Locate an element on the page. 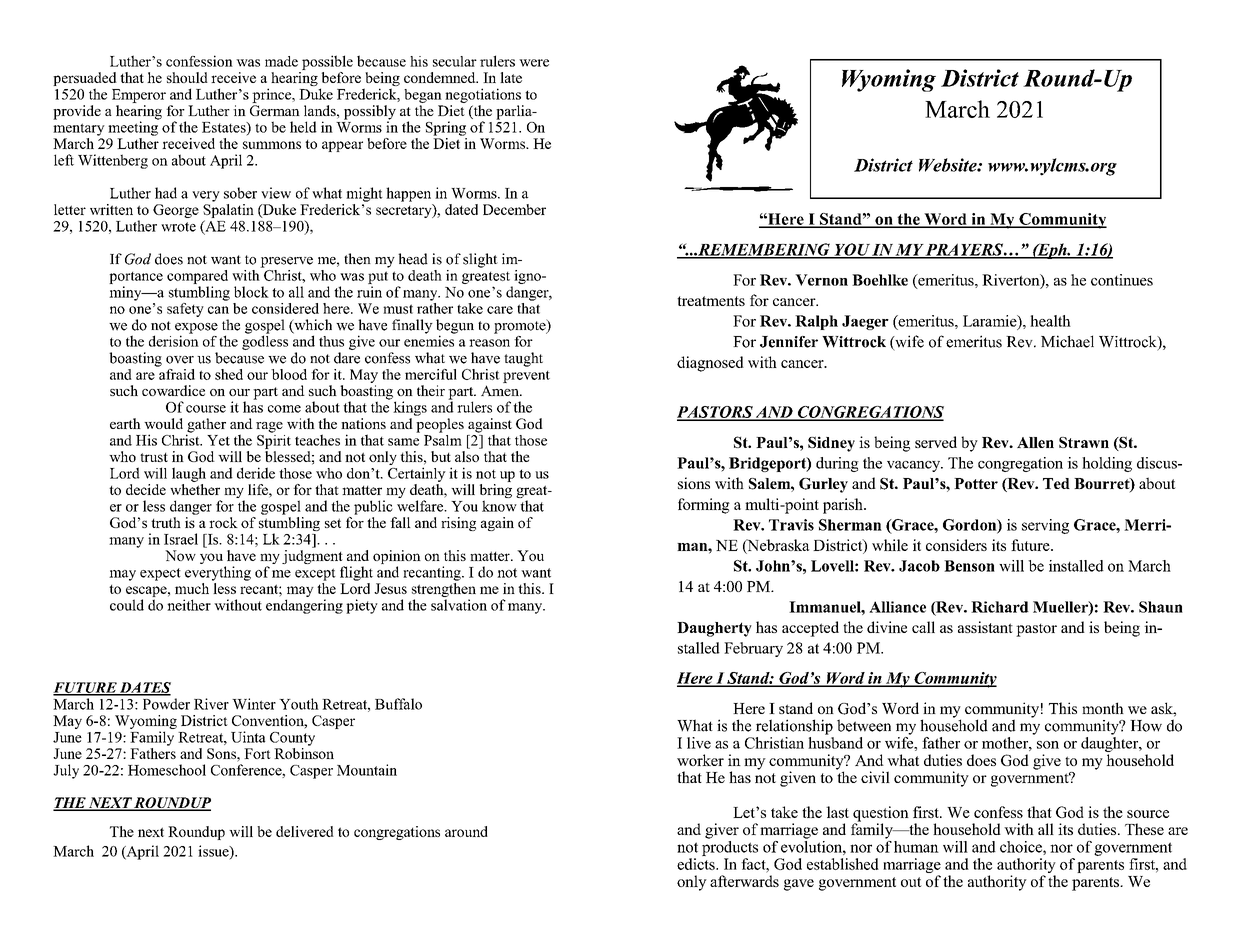 Image resolution: width=1233 pixels, height=952 pixels. Homeschool is located at coordinates (167, 770).
